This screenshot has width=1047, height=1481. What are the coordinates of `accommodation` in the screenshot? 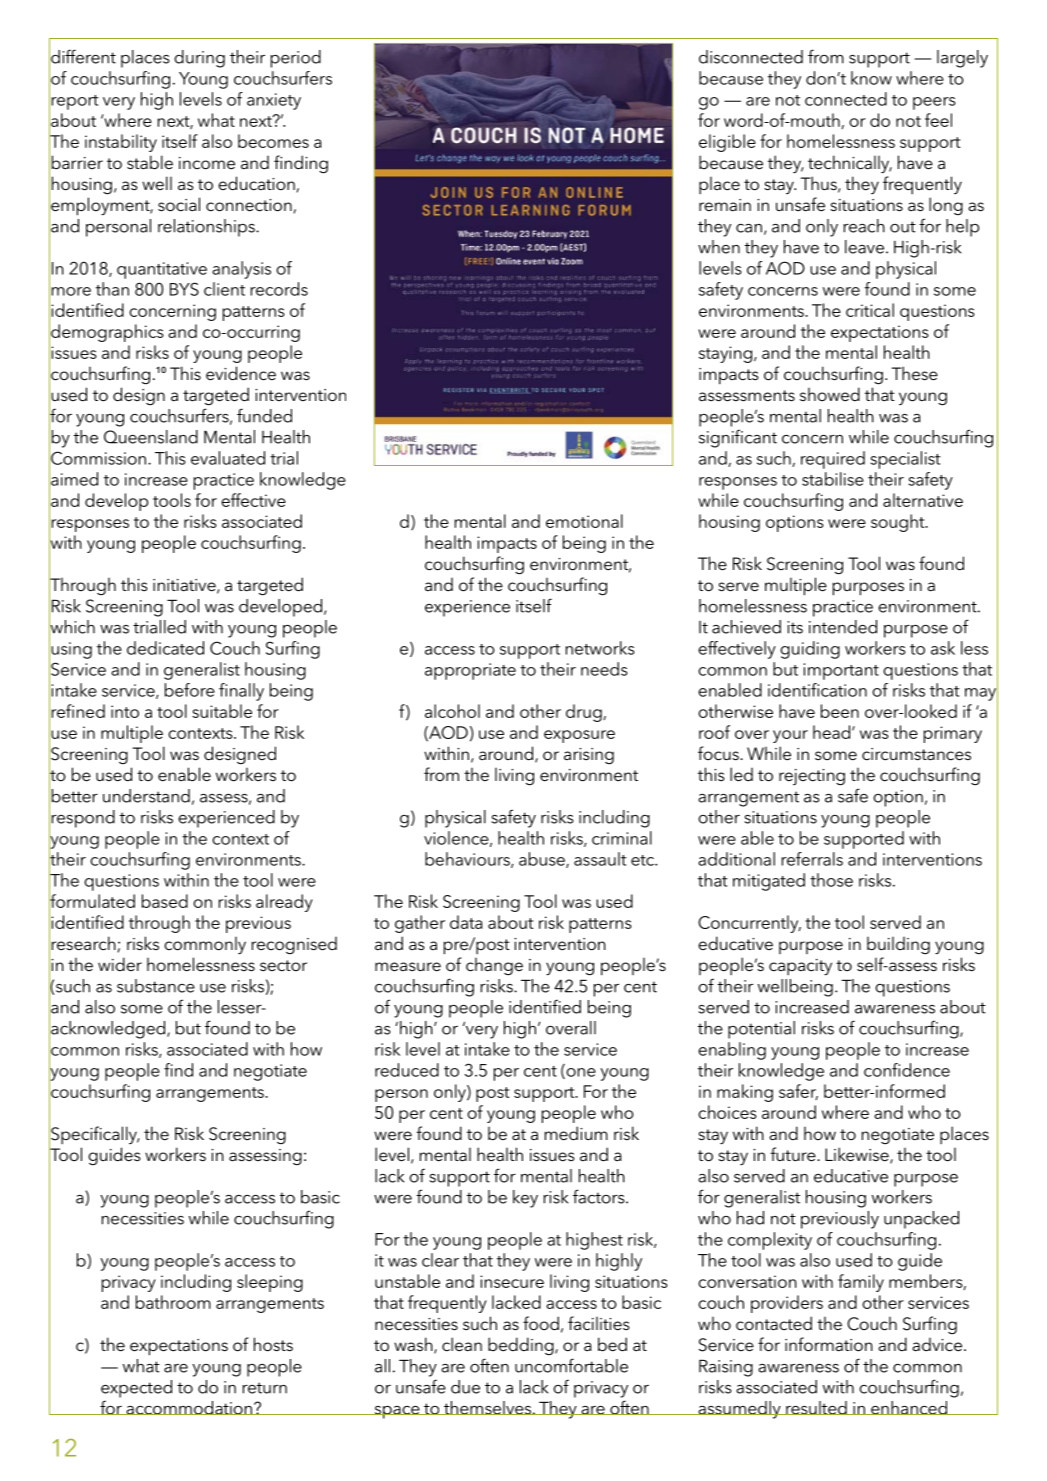 It's located at (189, 1408).
